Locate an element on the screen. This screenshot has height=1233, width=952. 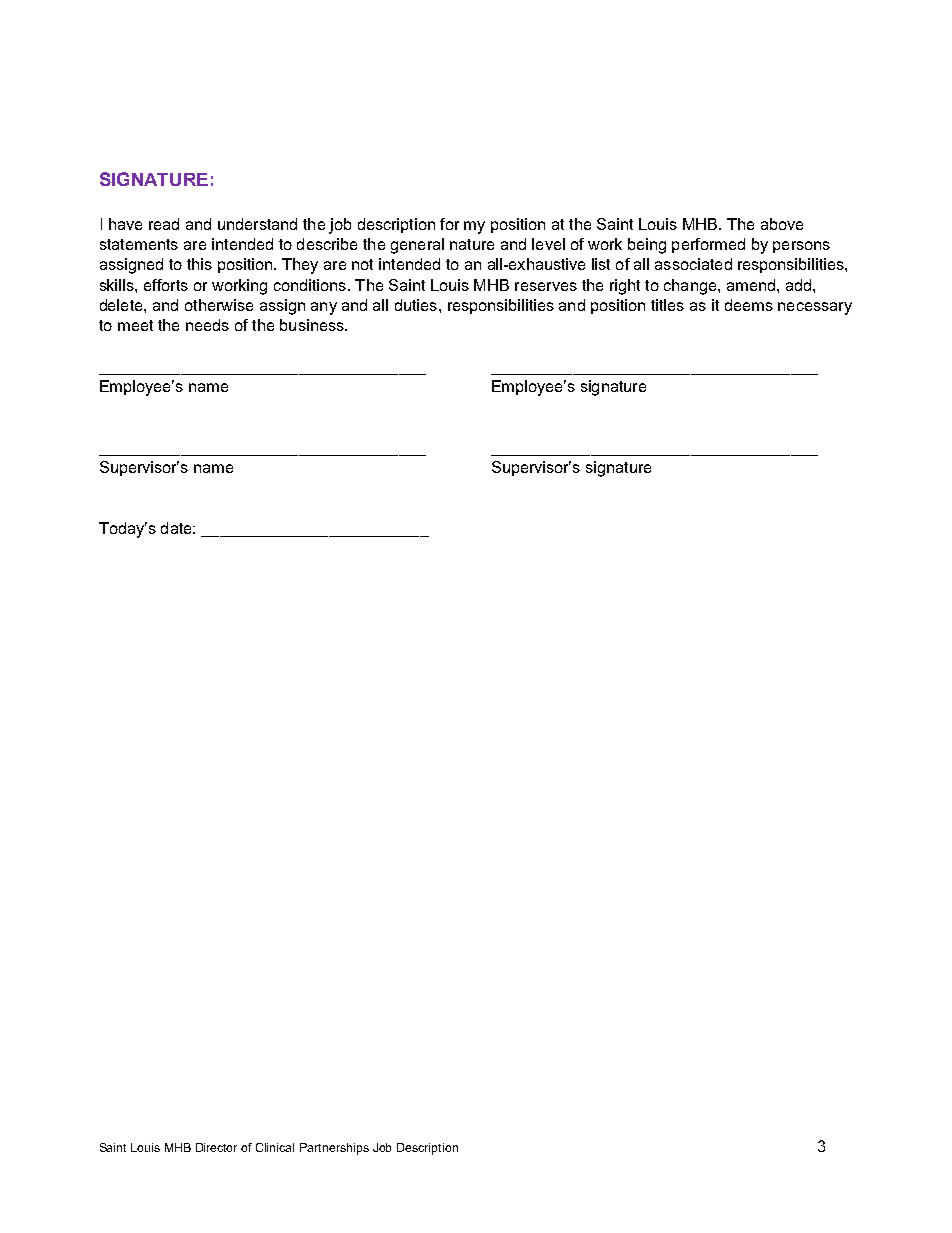
Partnerships is located at coordinates (334, 1149).
